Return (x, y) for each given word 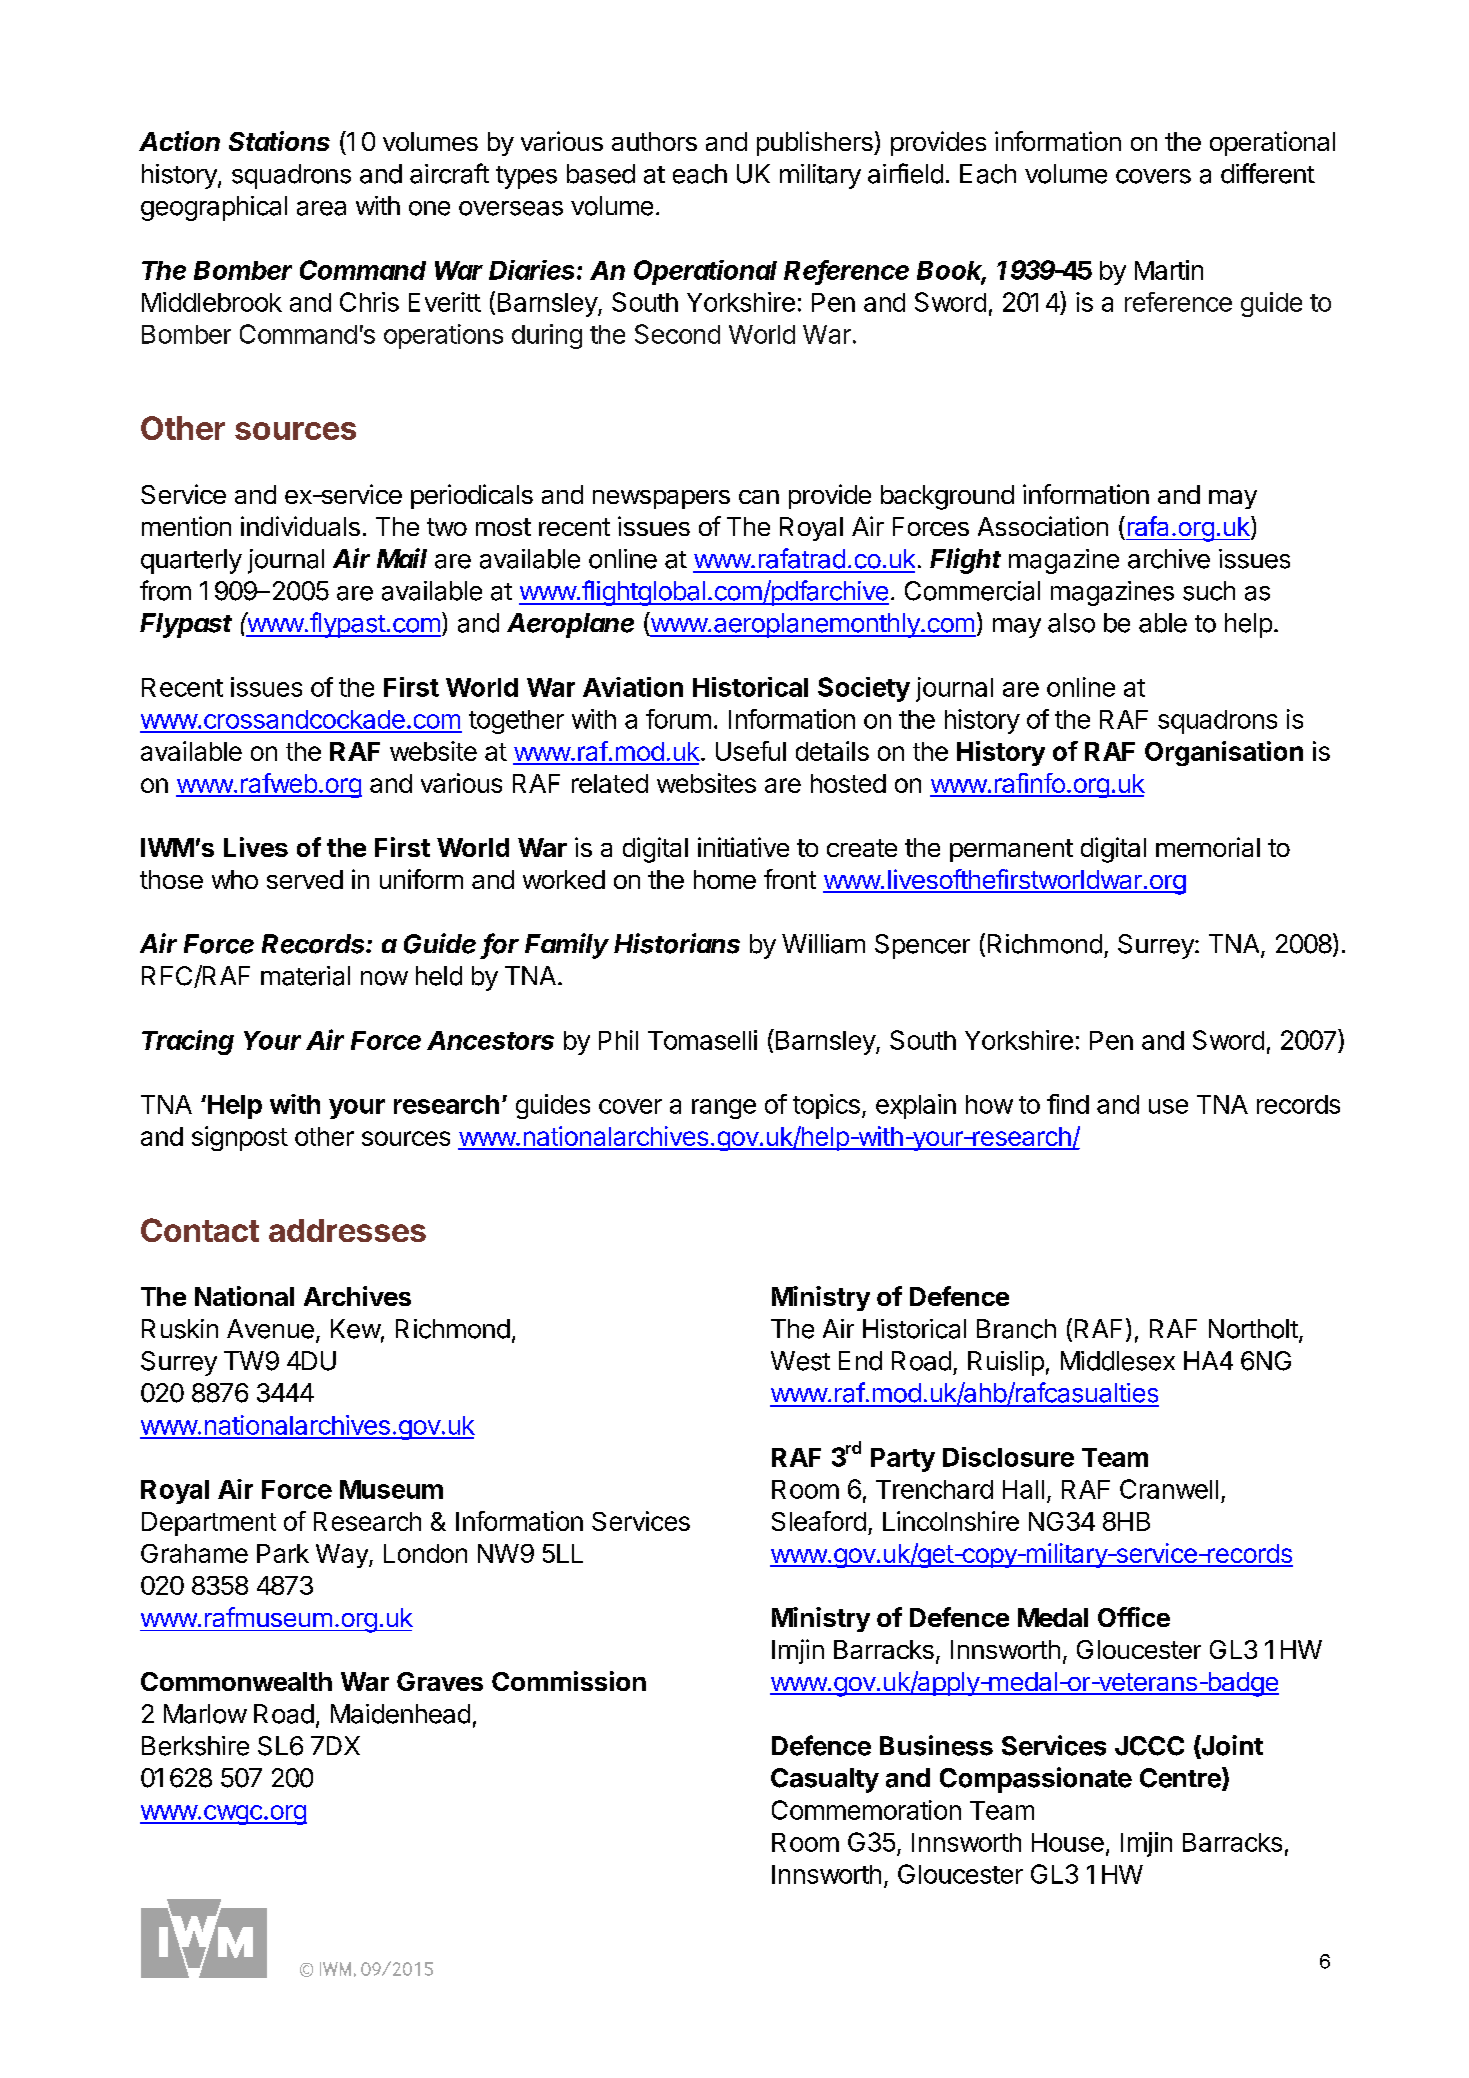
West (800, 1361)
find (1068, 1104)
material (305, 976)
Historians (677, 943)
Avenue (270, 1329)
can (759, 497)
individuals (300, 526)
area (321, 208)
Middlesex (1118, 1361)
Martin (1169, 270)
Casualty (825, 1780)
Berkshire (195, 1746)
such (1209, 591)
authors (654, 141)
